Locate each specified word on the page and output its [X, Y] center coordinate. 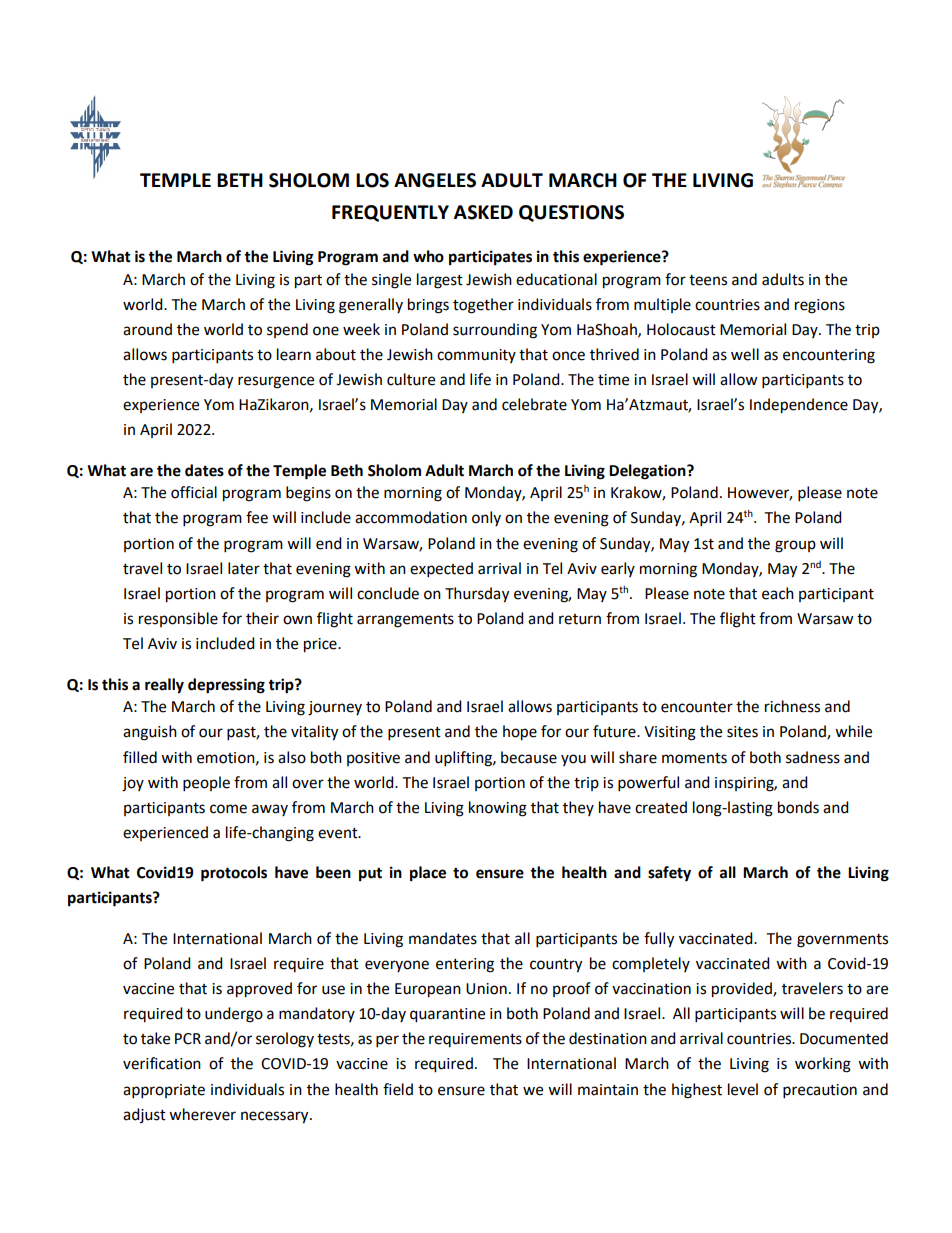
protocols [234, 874]
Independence [799, 406]
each [778, 593]
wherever [202, 1114]
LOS [372, 180]
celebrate [534, 404]
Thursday [477, 595]
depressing [226, 686]
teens [708, 280]
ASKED [483, 212]
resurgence [276, 382]
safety [669, 874]
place [428, 874]
